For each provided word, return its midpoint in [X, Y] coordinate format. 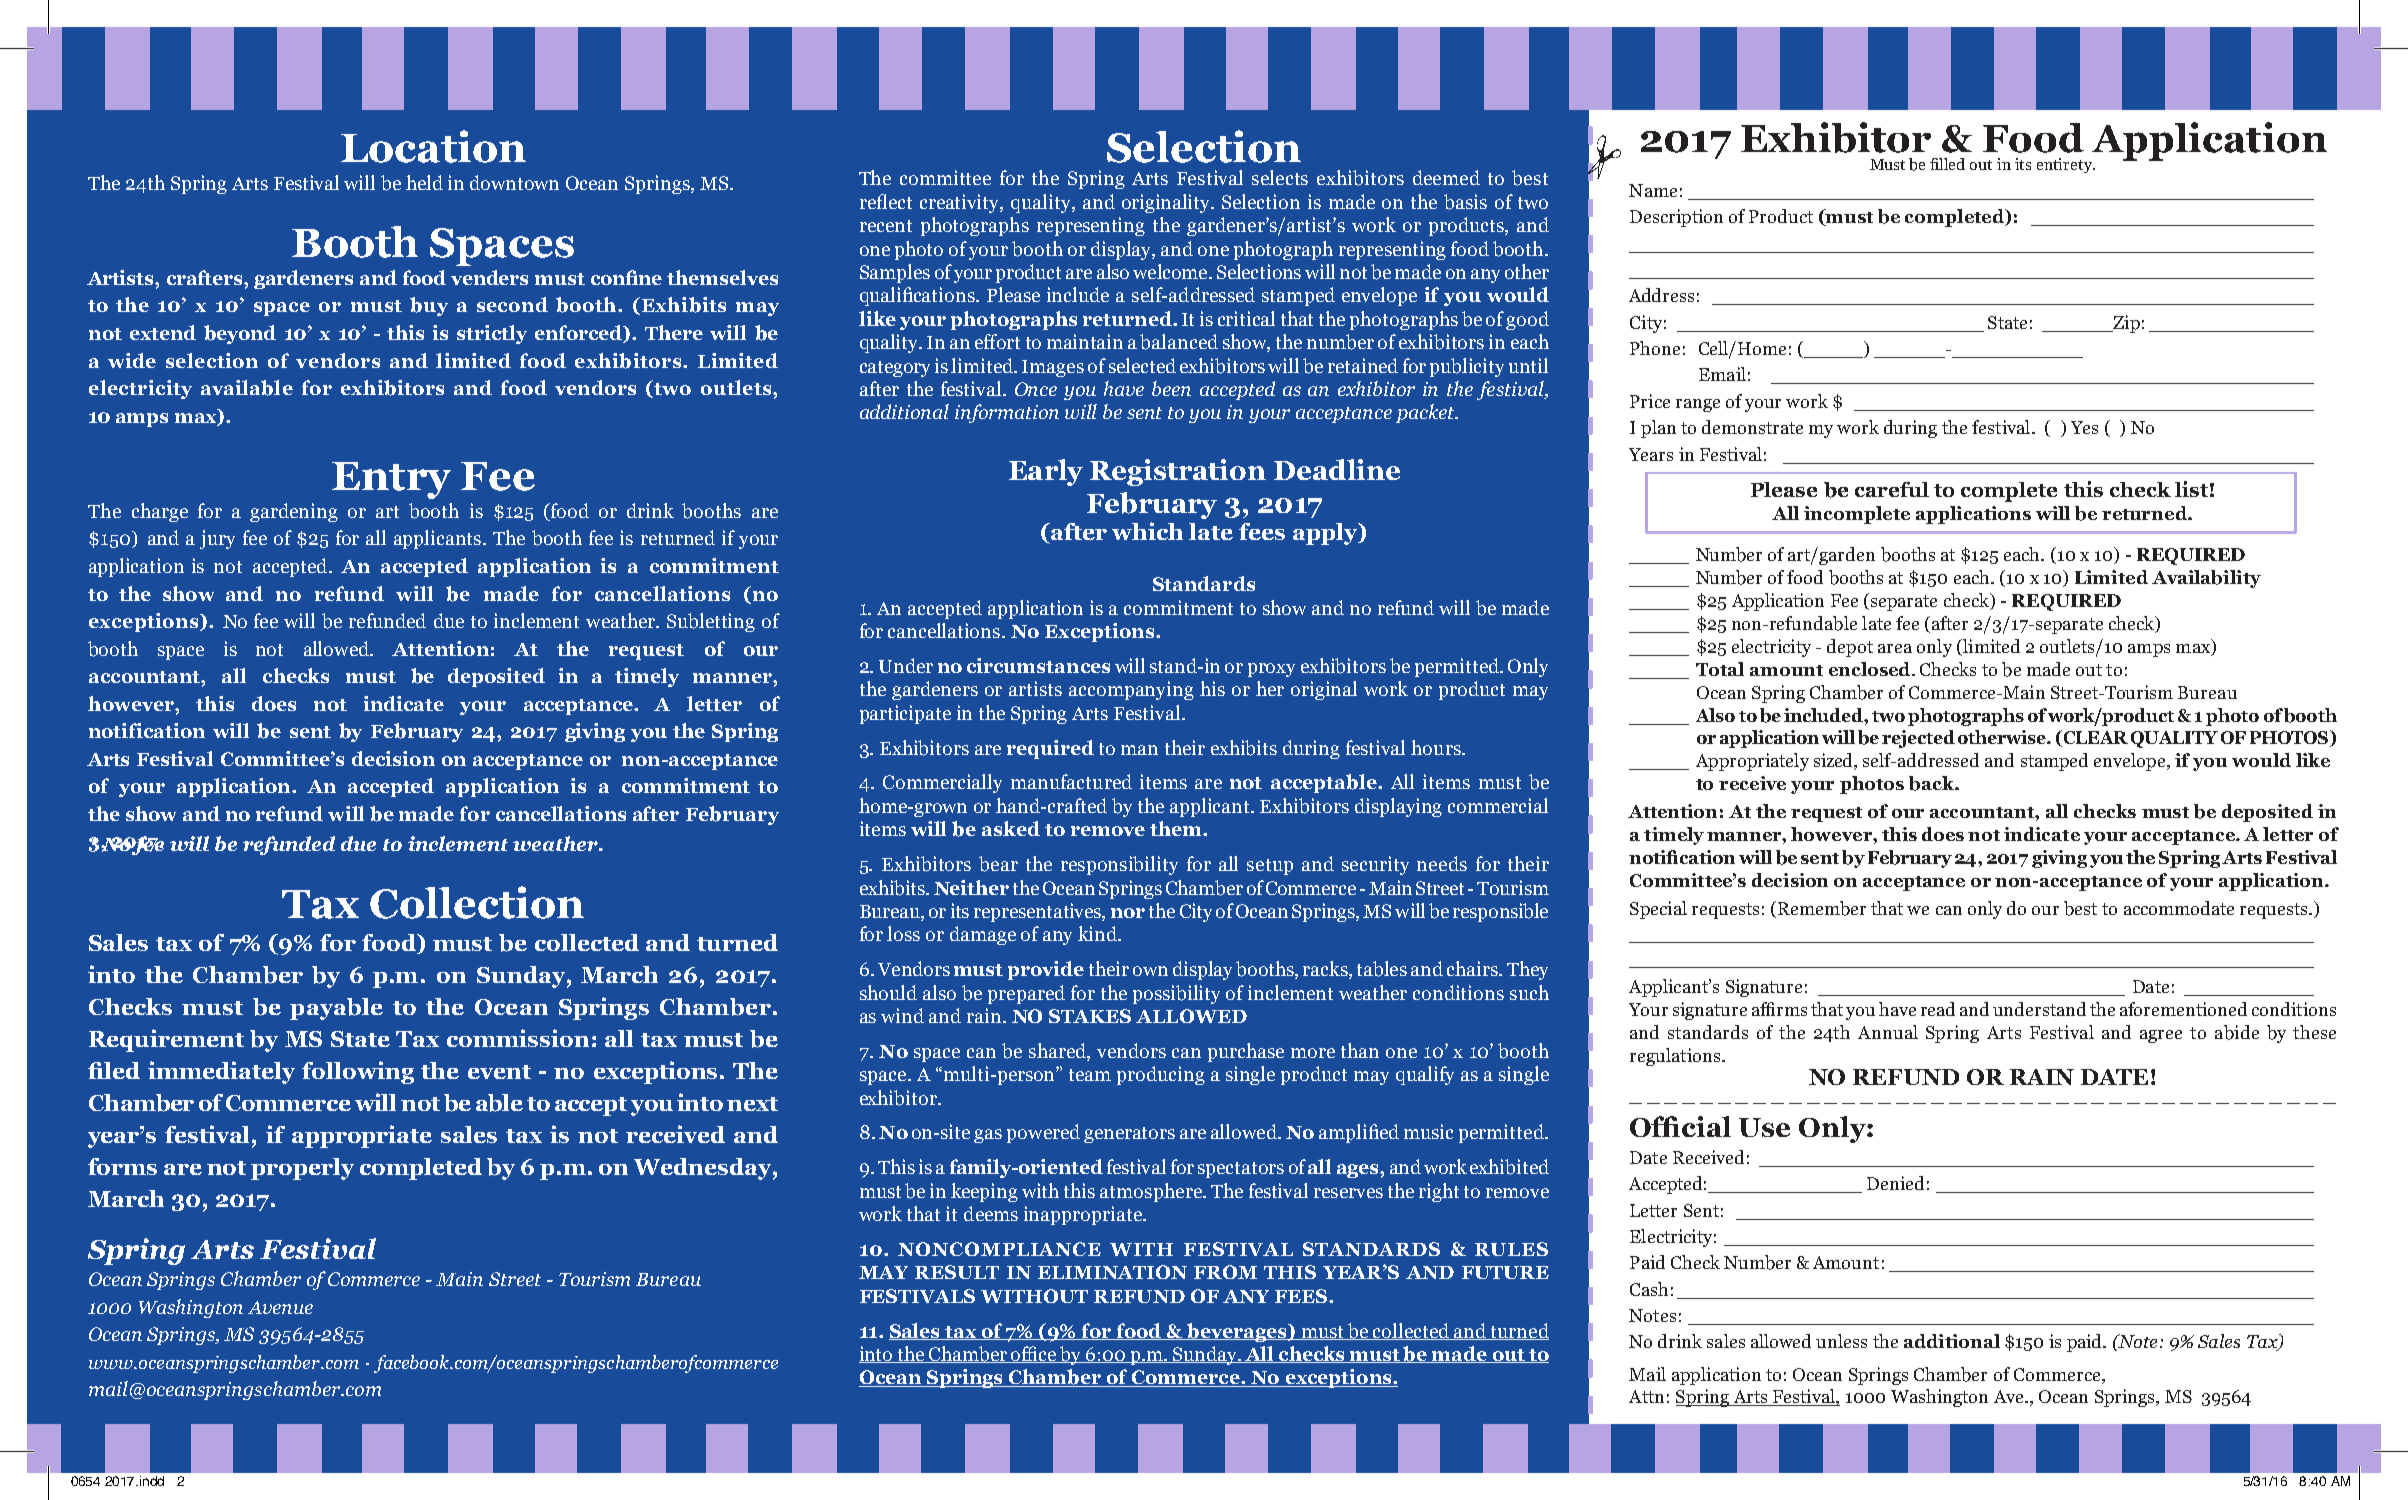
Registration [1178, 472]
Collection [477, 902]
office [1034, 1354]
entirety [2066, 165]
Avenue [280, 1307]
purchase [1246, 1052]
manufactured [1071, 781]
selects [1280, 177]
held [424, 182]
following [358, 1072]
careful [1892, 489]
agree [2161, 1036]
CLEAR [2094, 738]
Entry [391, 480]
